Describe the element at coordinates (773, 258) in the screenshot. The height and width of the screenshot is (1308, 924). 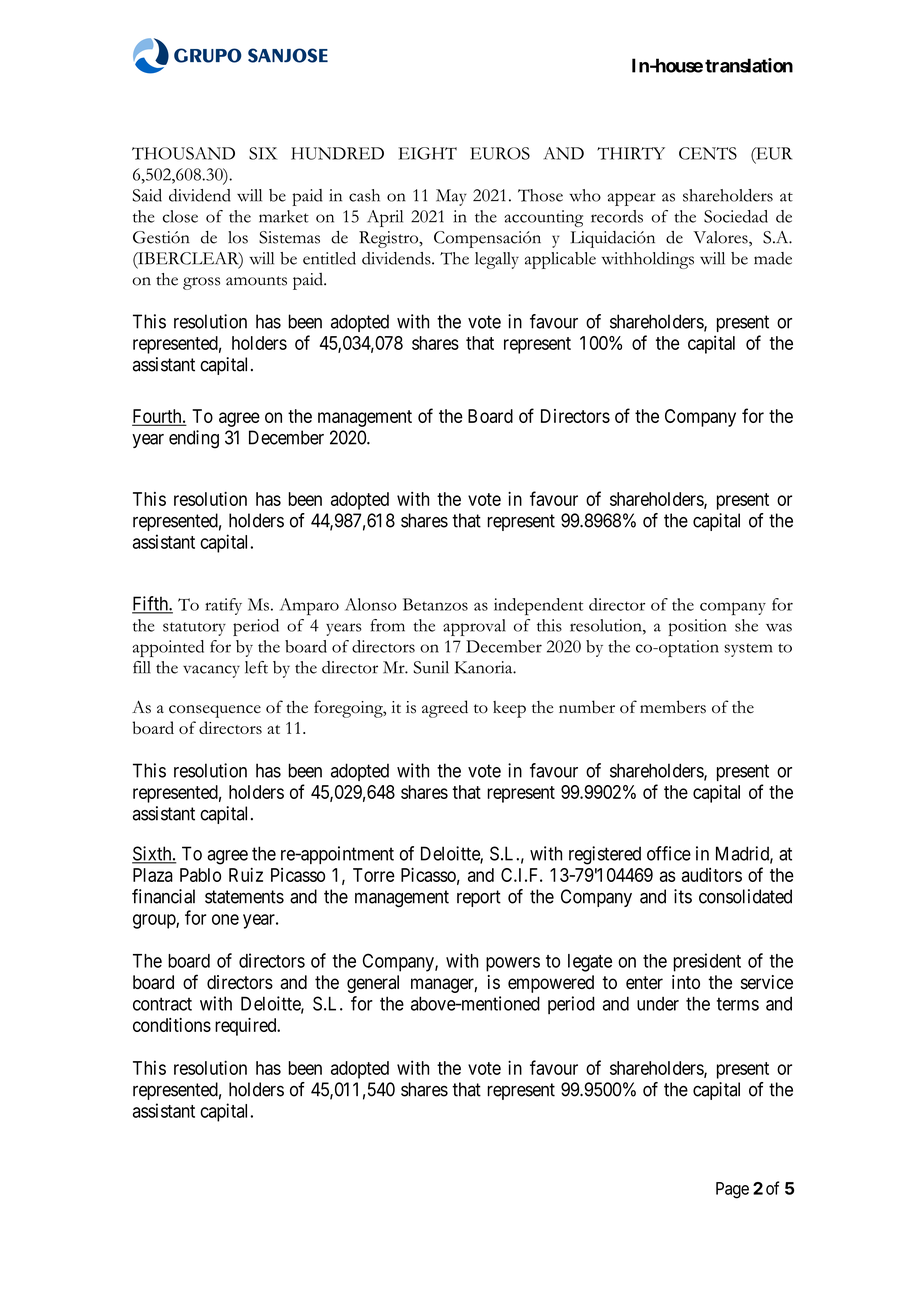
I see `made` at that location.
